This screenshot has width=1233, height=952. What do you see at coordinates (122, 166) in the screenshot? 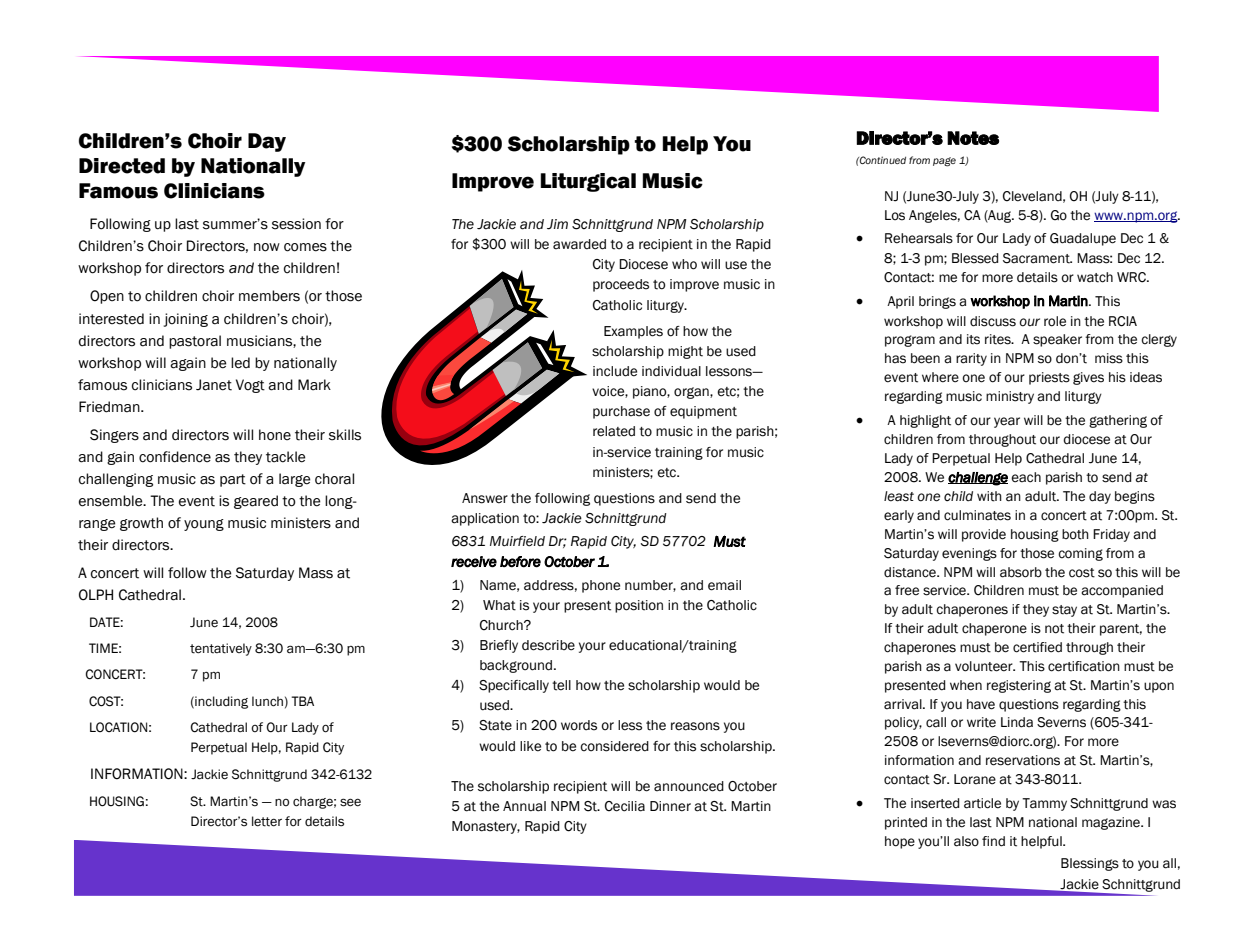
I see `Directed` at bounding box center [122, 166].
